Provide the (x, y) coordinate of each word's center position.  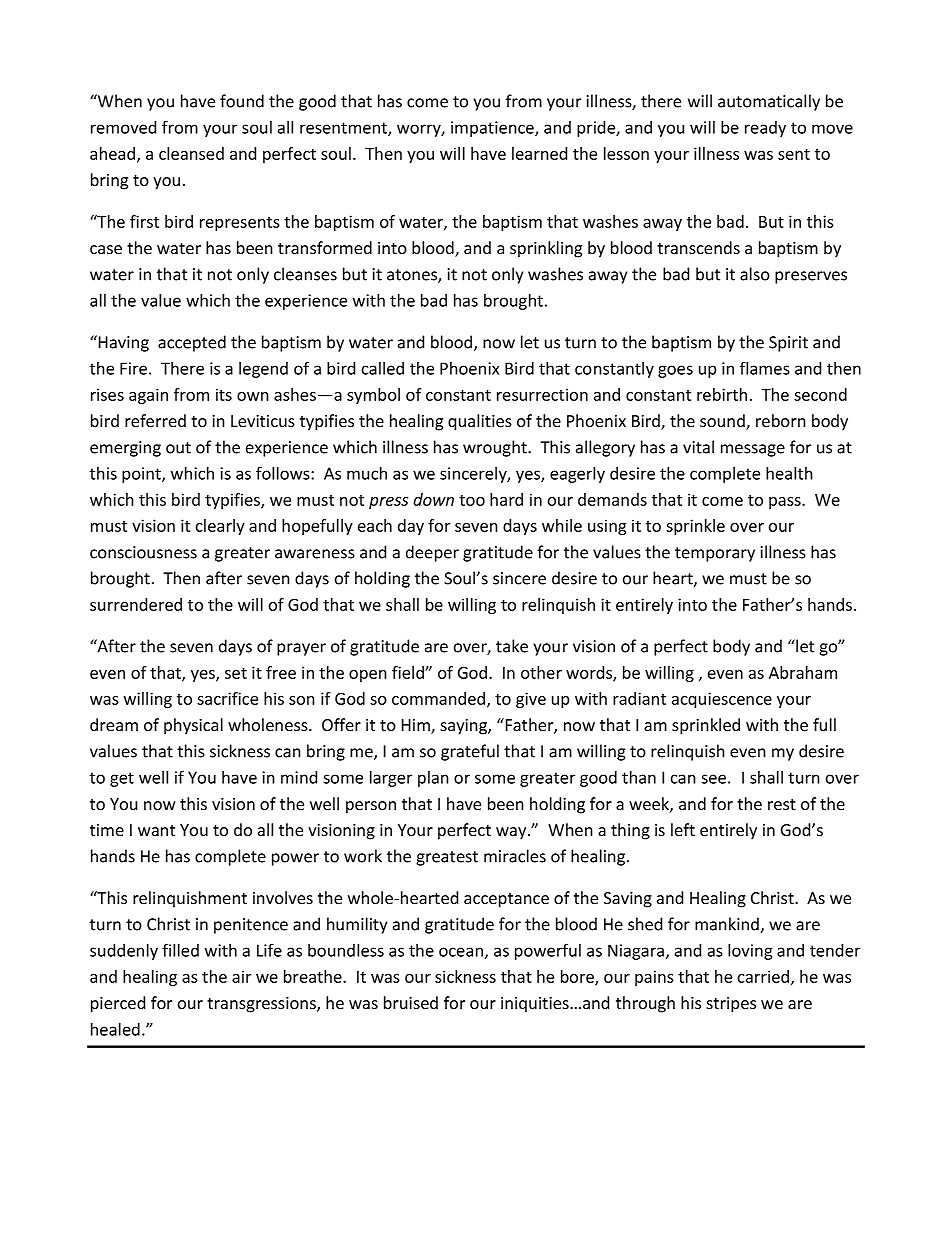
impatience (493, 129)
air (241, 976)
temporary (715, 554)
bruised (411, 1002)
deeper (432, 553)
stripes (731, 1005)
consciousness (143, 552)
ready (765, 129)
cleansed (191, 153)
